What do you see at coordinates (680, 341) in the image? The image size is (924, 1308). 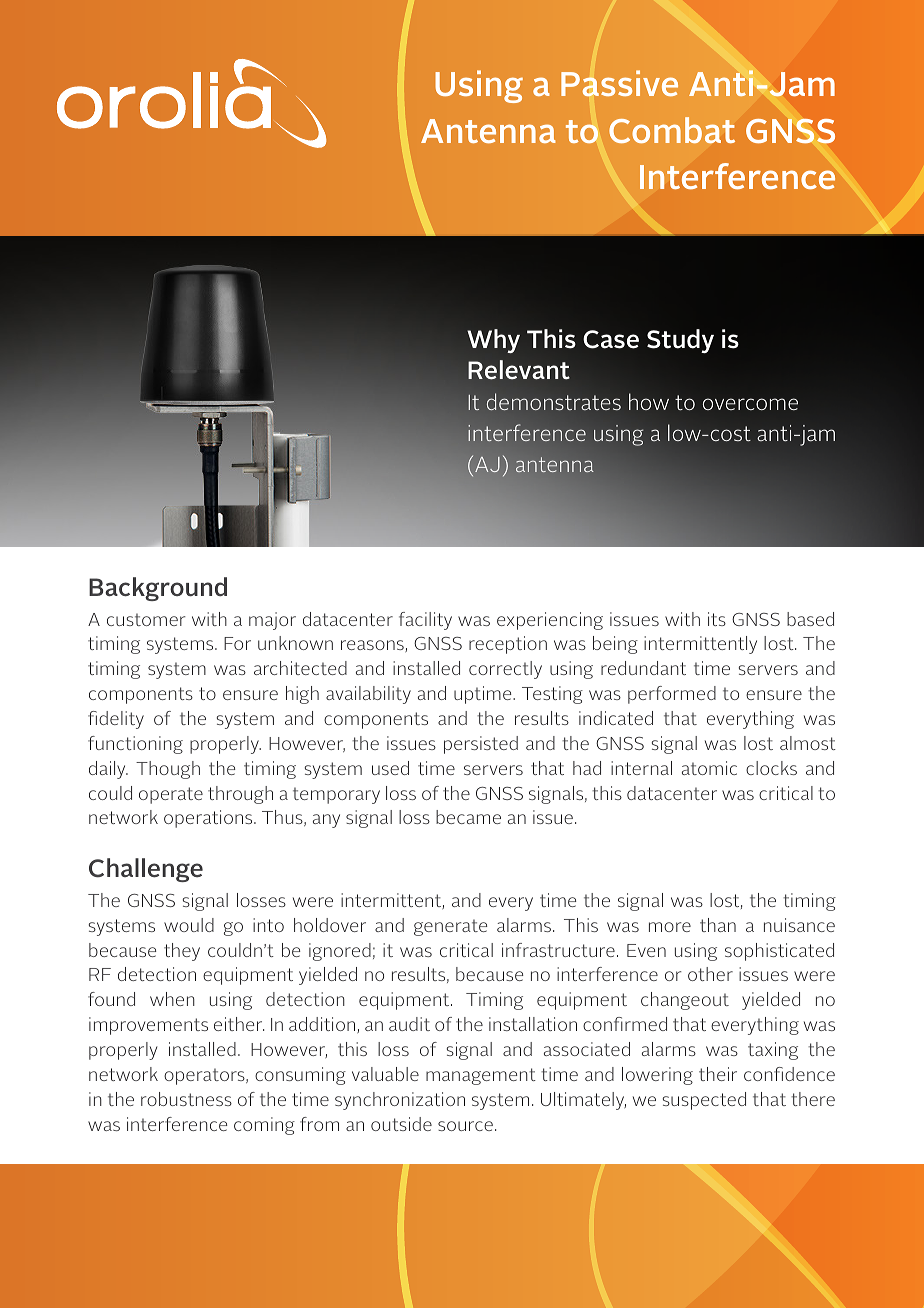 I see `Study` at bounding box center [680, 341].
